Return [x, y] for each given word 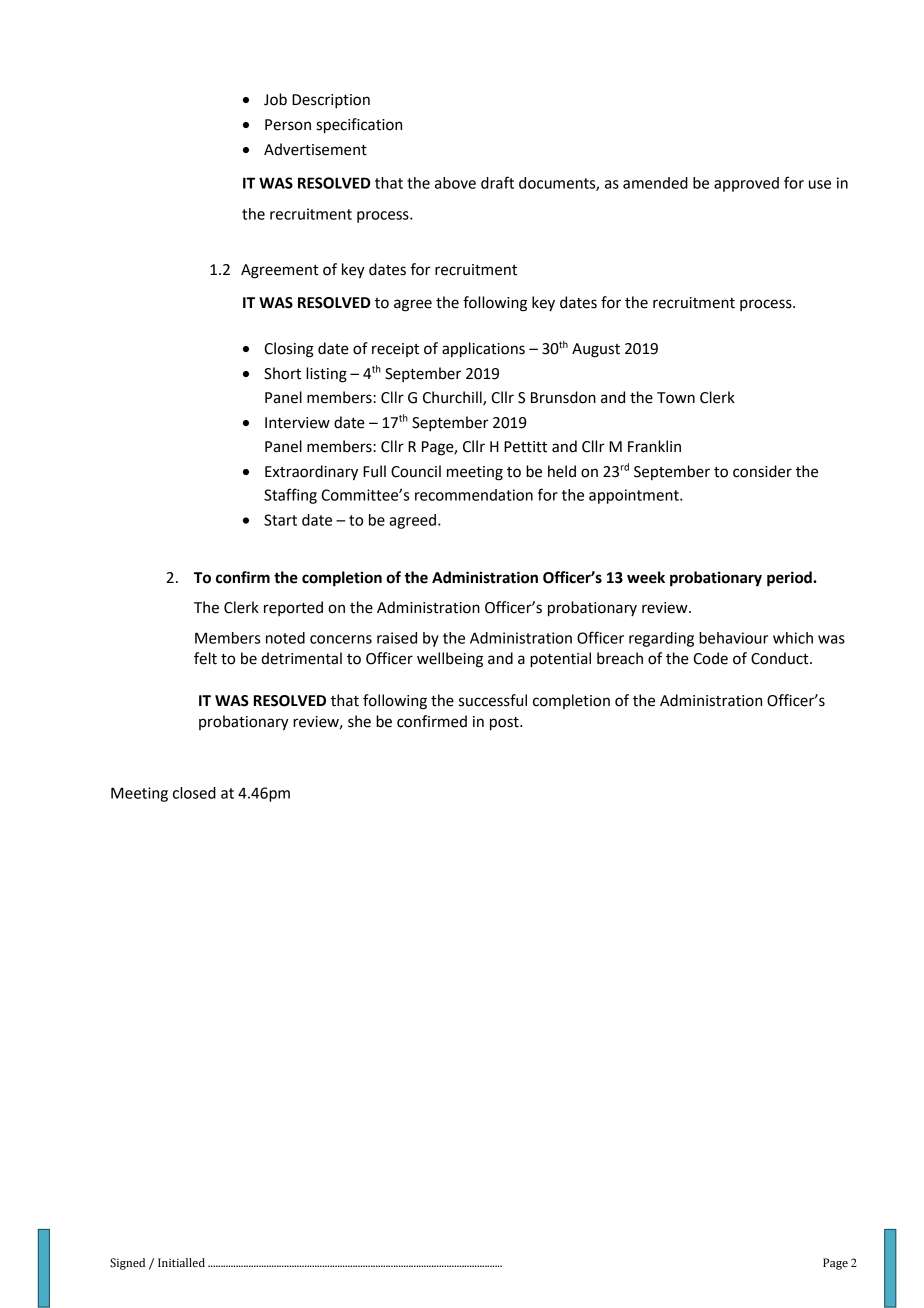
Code [710, 658]
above [455, 183]
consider [762, 471]
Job [275, 99]
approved [746, 184]
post [505, 724]
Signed [127, 1264]
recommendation [474, 495]
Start [280, 520]
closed [194, 793]
